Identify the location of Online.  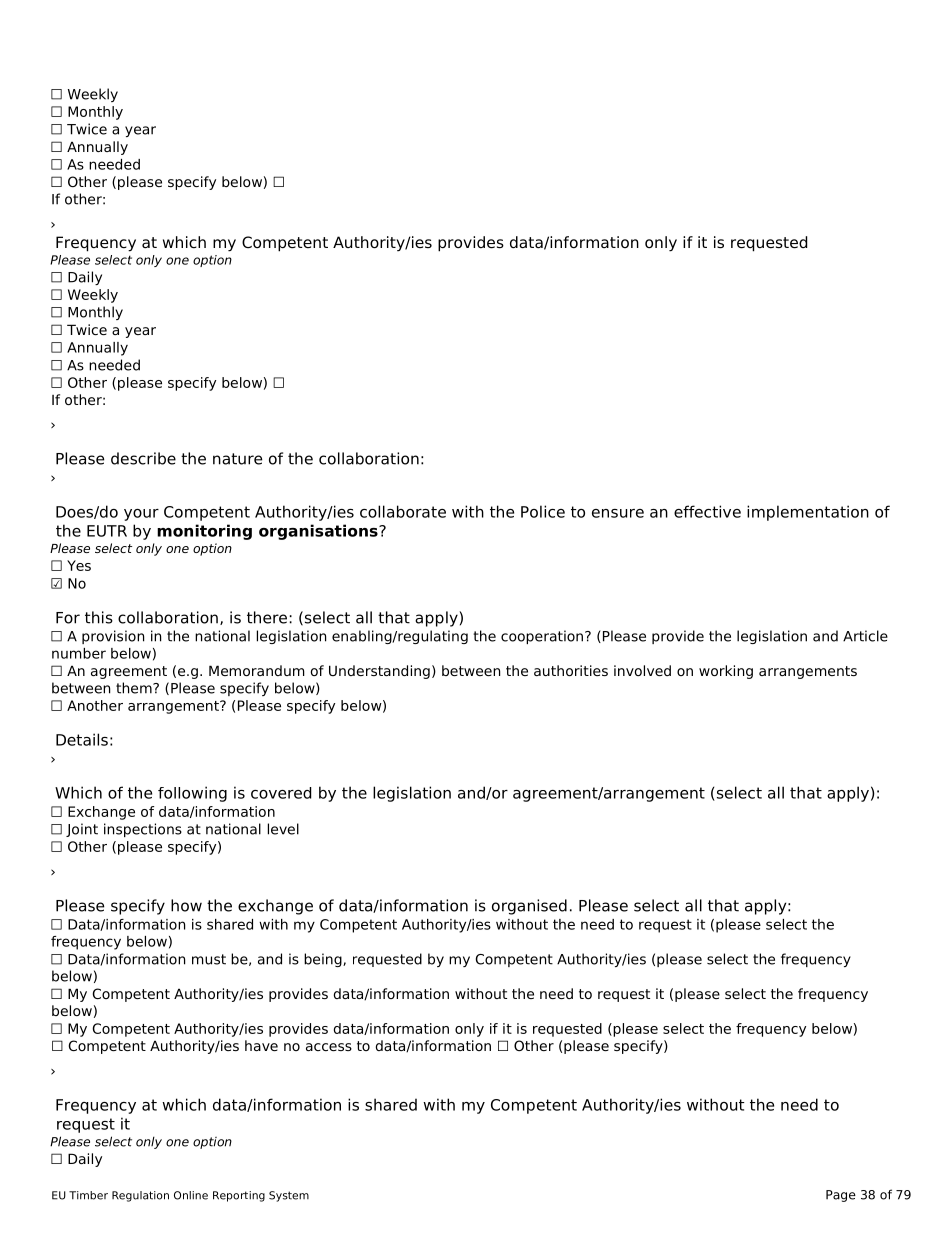
(191, 1195).
